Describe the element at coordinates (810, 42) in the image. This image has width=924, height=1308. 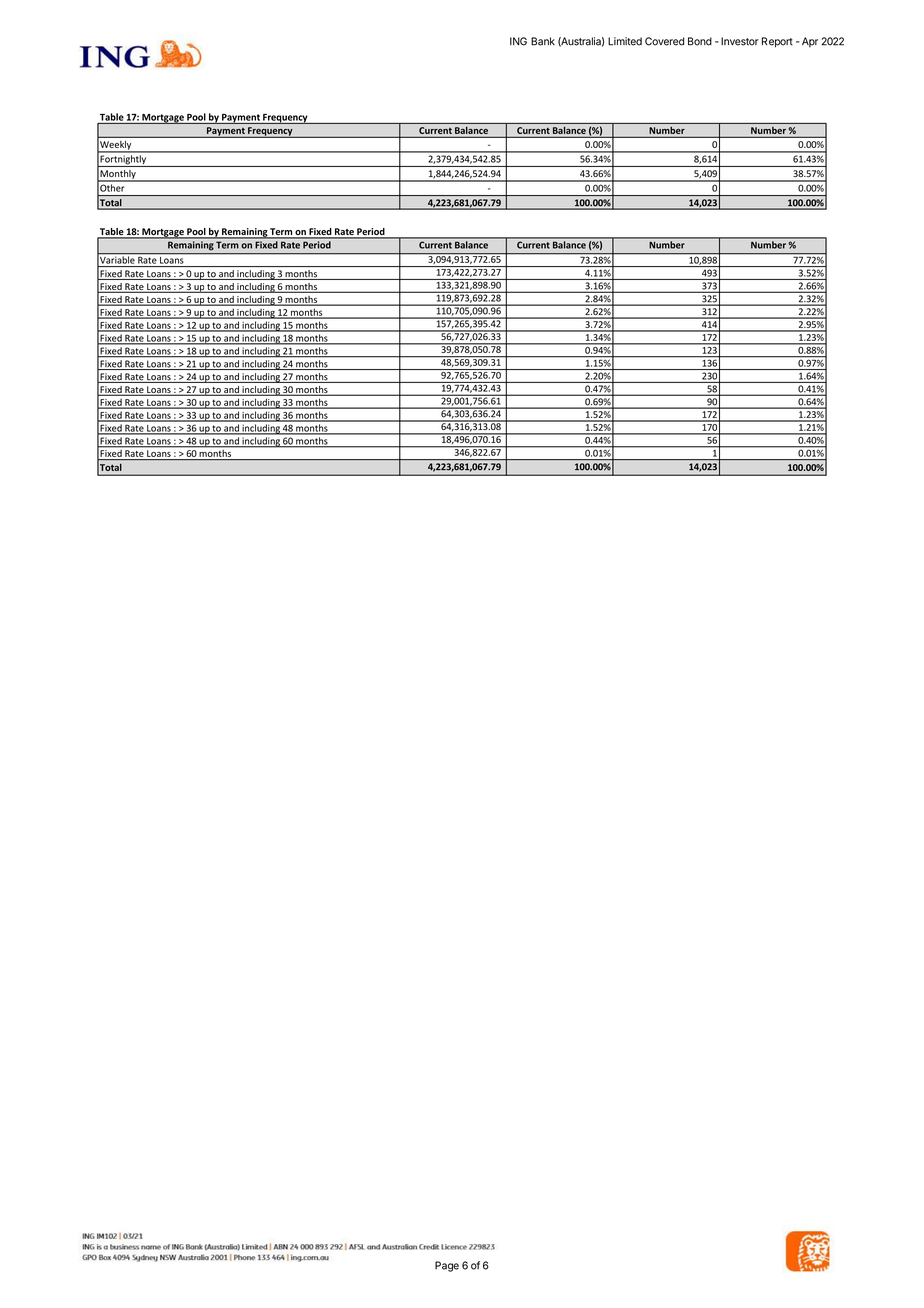
I see `Apr` at that location.
